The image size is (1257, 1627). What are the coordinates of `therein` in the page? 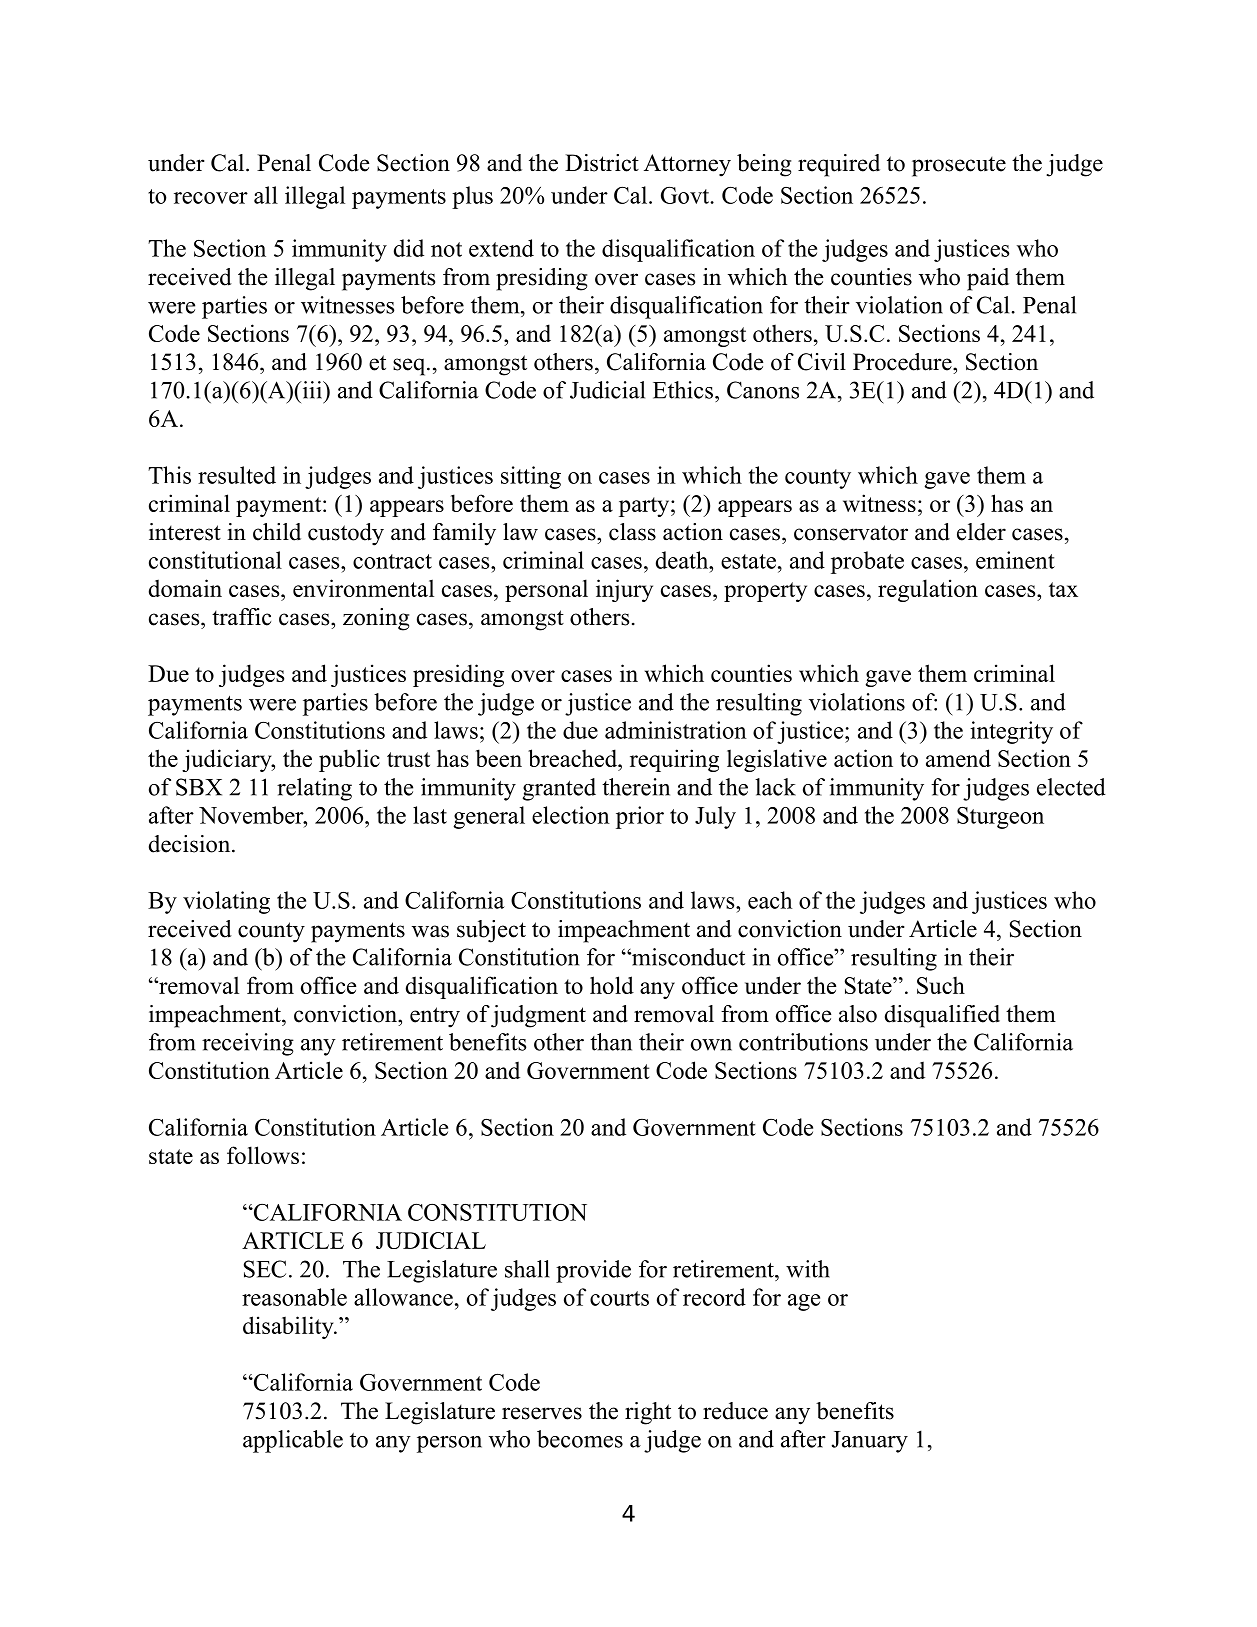 It's located at (636, 787).
